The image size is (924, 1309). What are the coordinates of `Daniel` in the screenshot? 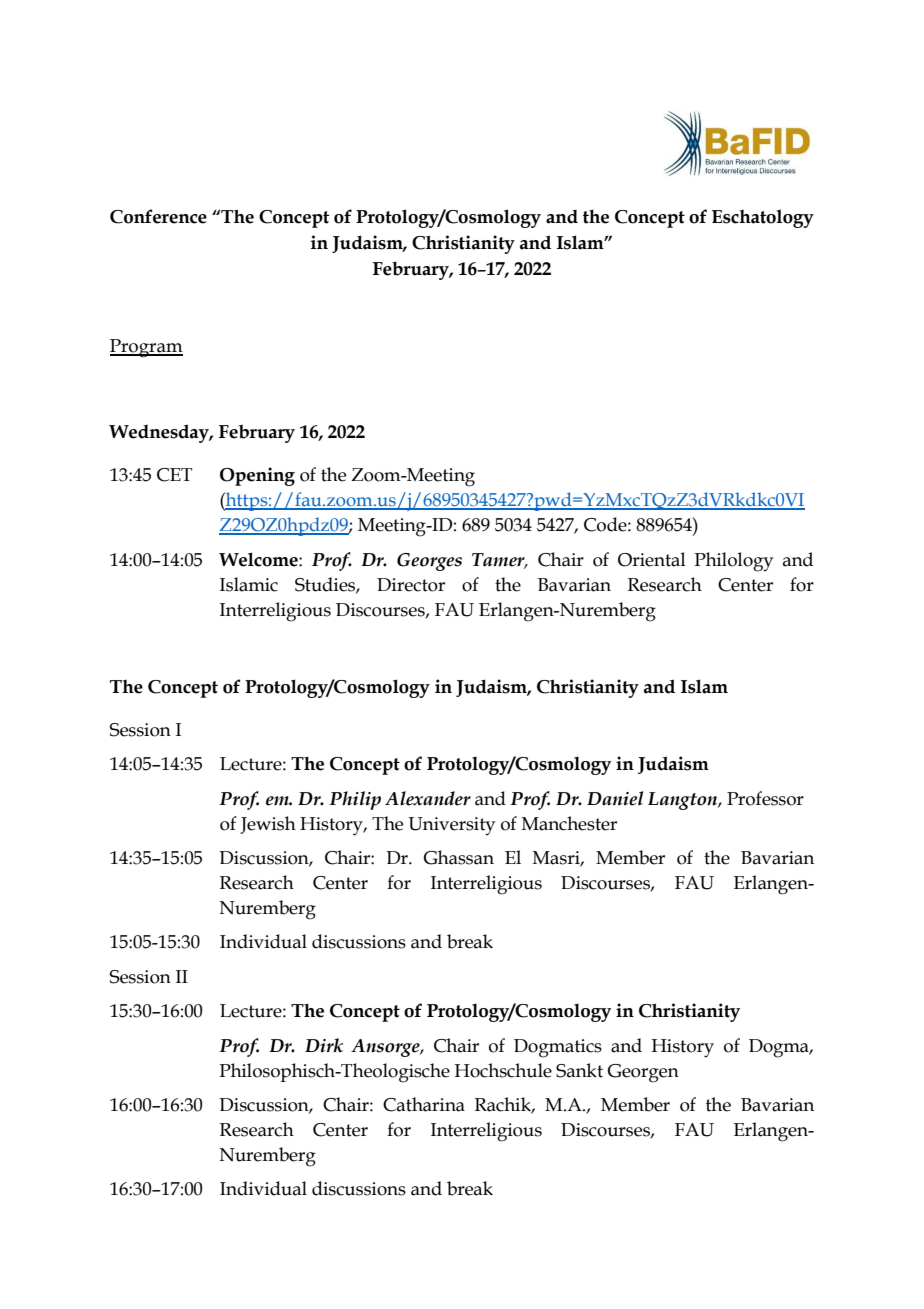 It's located at (615, 798).
